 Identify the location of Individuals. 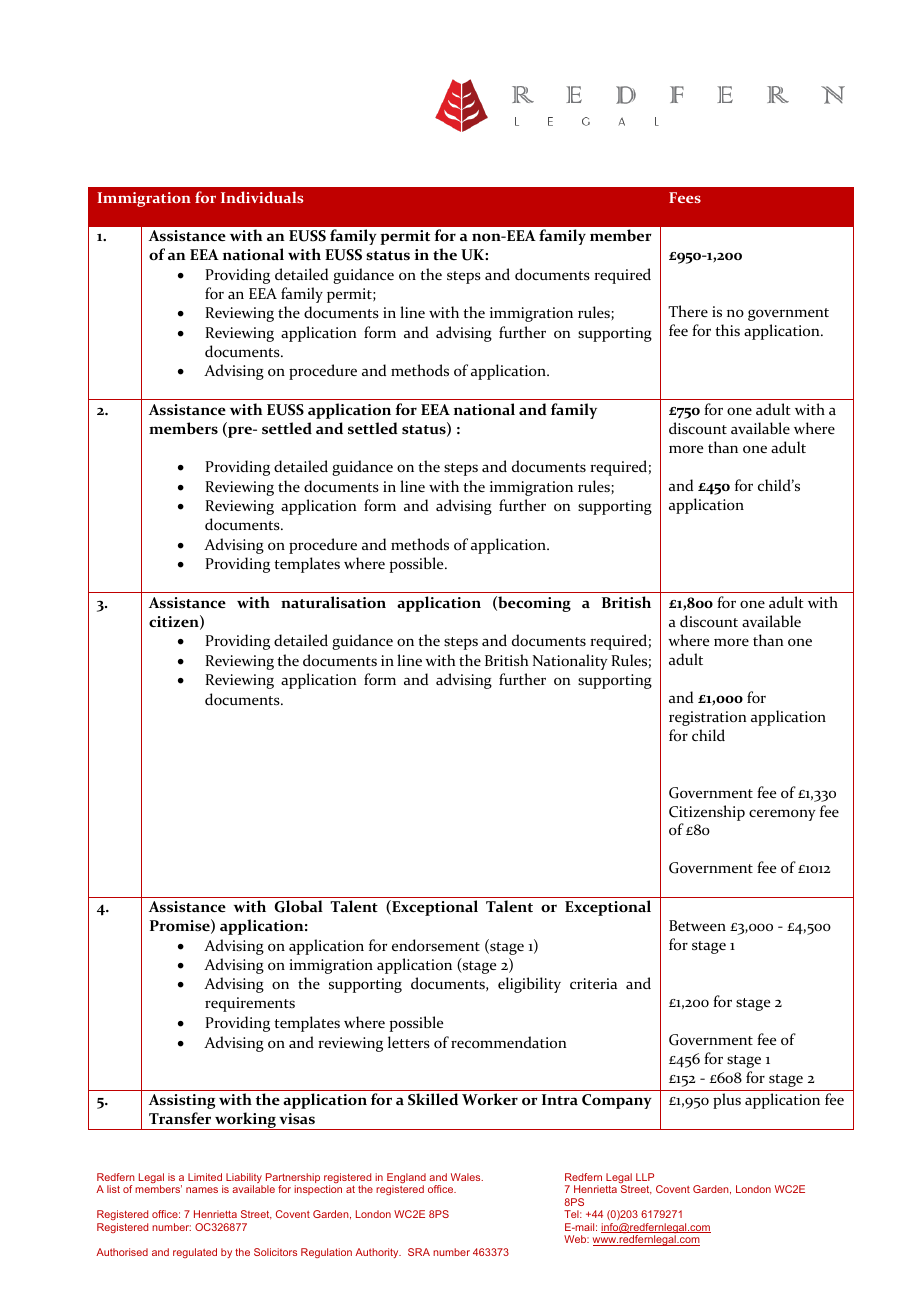
(262, 197).
